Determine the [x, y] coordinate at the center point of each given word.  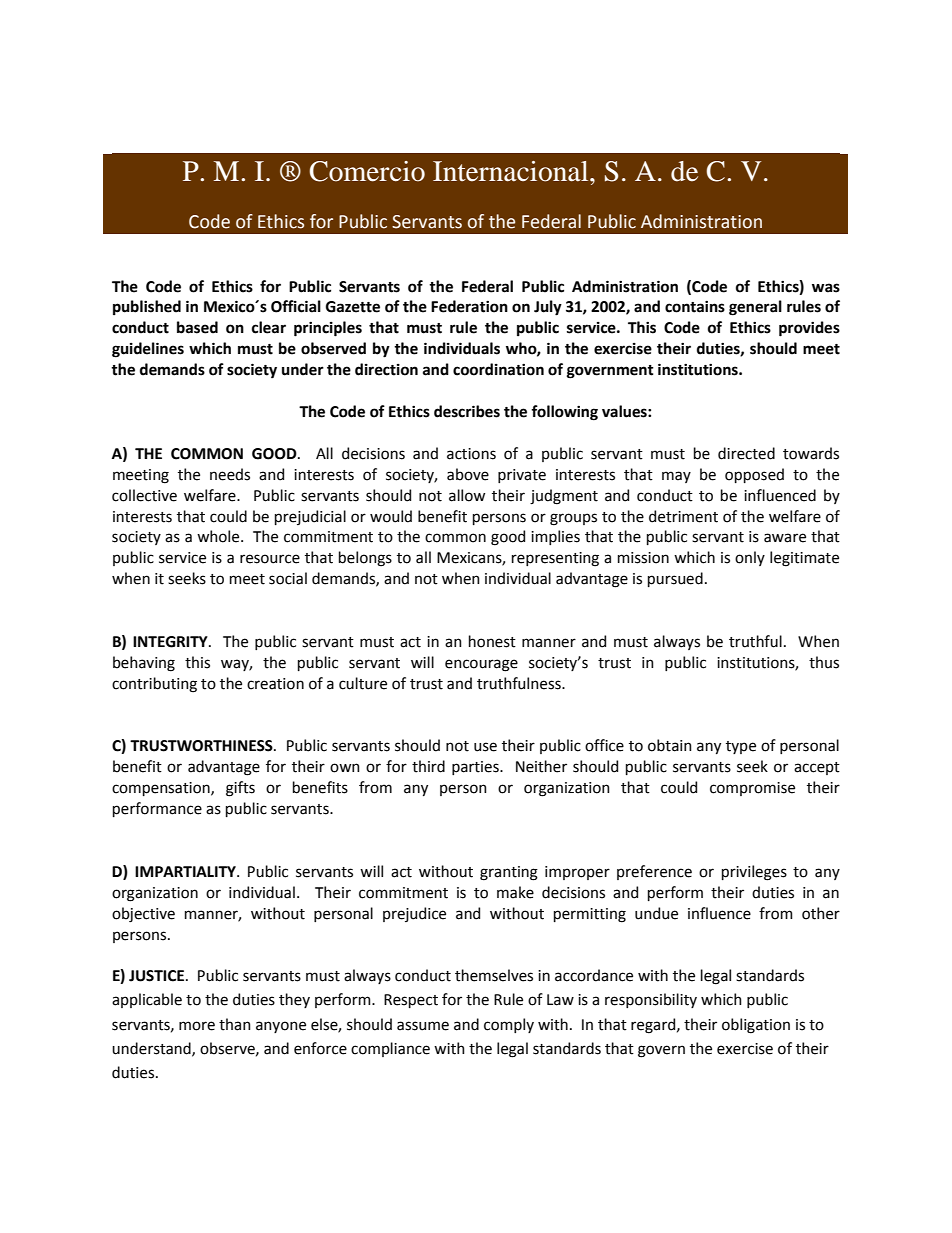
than [235, 1024]
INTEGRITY [171, 642]
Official [296, 306]
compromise [752, 789]
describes [467, 411]
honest [492, 641]
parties [476, 768]
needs [230, 474]
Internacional [512, 171]
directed [746, 453]
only [750, 558]
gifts [240, 789]
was [826, 288]
